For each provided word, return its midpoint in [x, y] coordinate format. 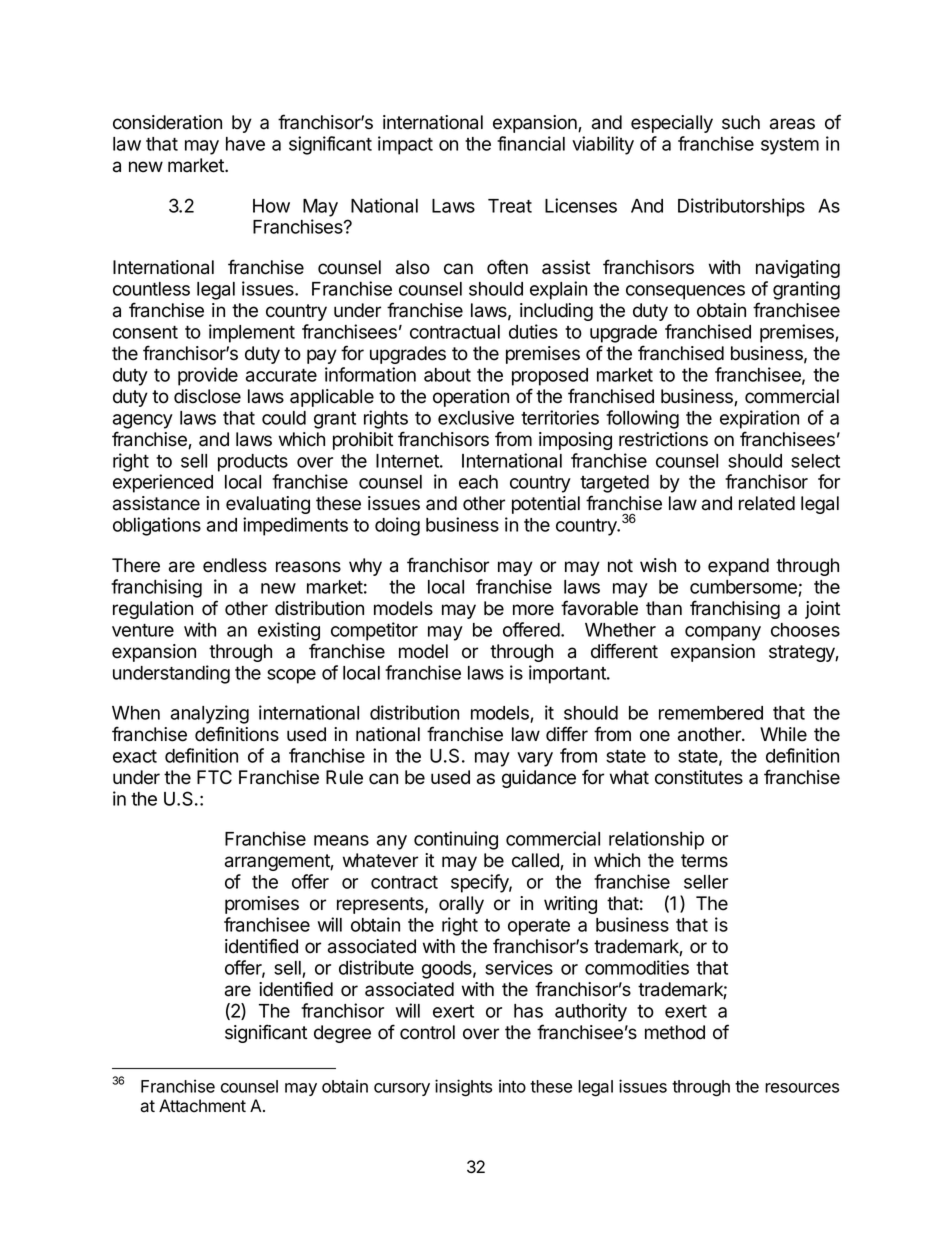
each [478, 482]
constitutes [699, 777]
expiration [759, 419]
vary [535, 759]
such [741, 122]
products [253, 463]
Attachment [202, 1106]
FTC [214, 777]
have [245, 144]
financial [531, 143]
